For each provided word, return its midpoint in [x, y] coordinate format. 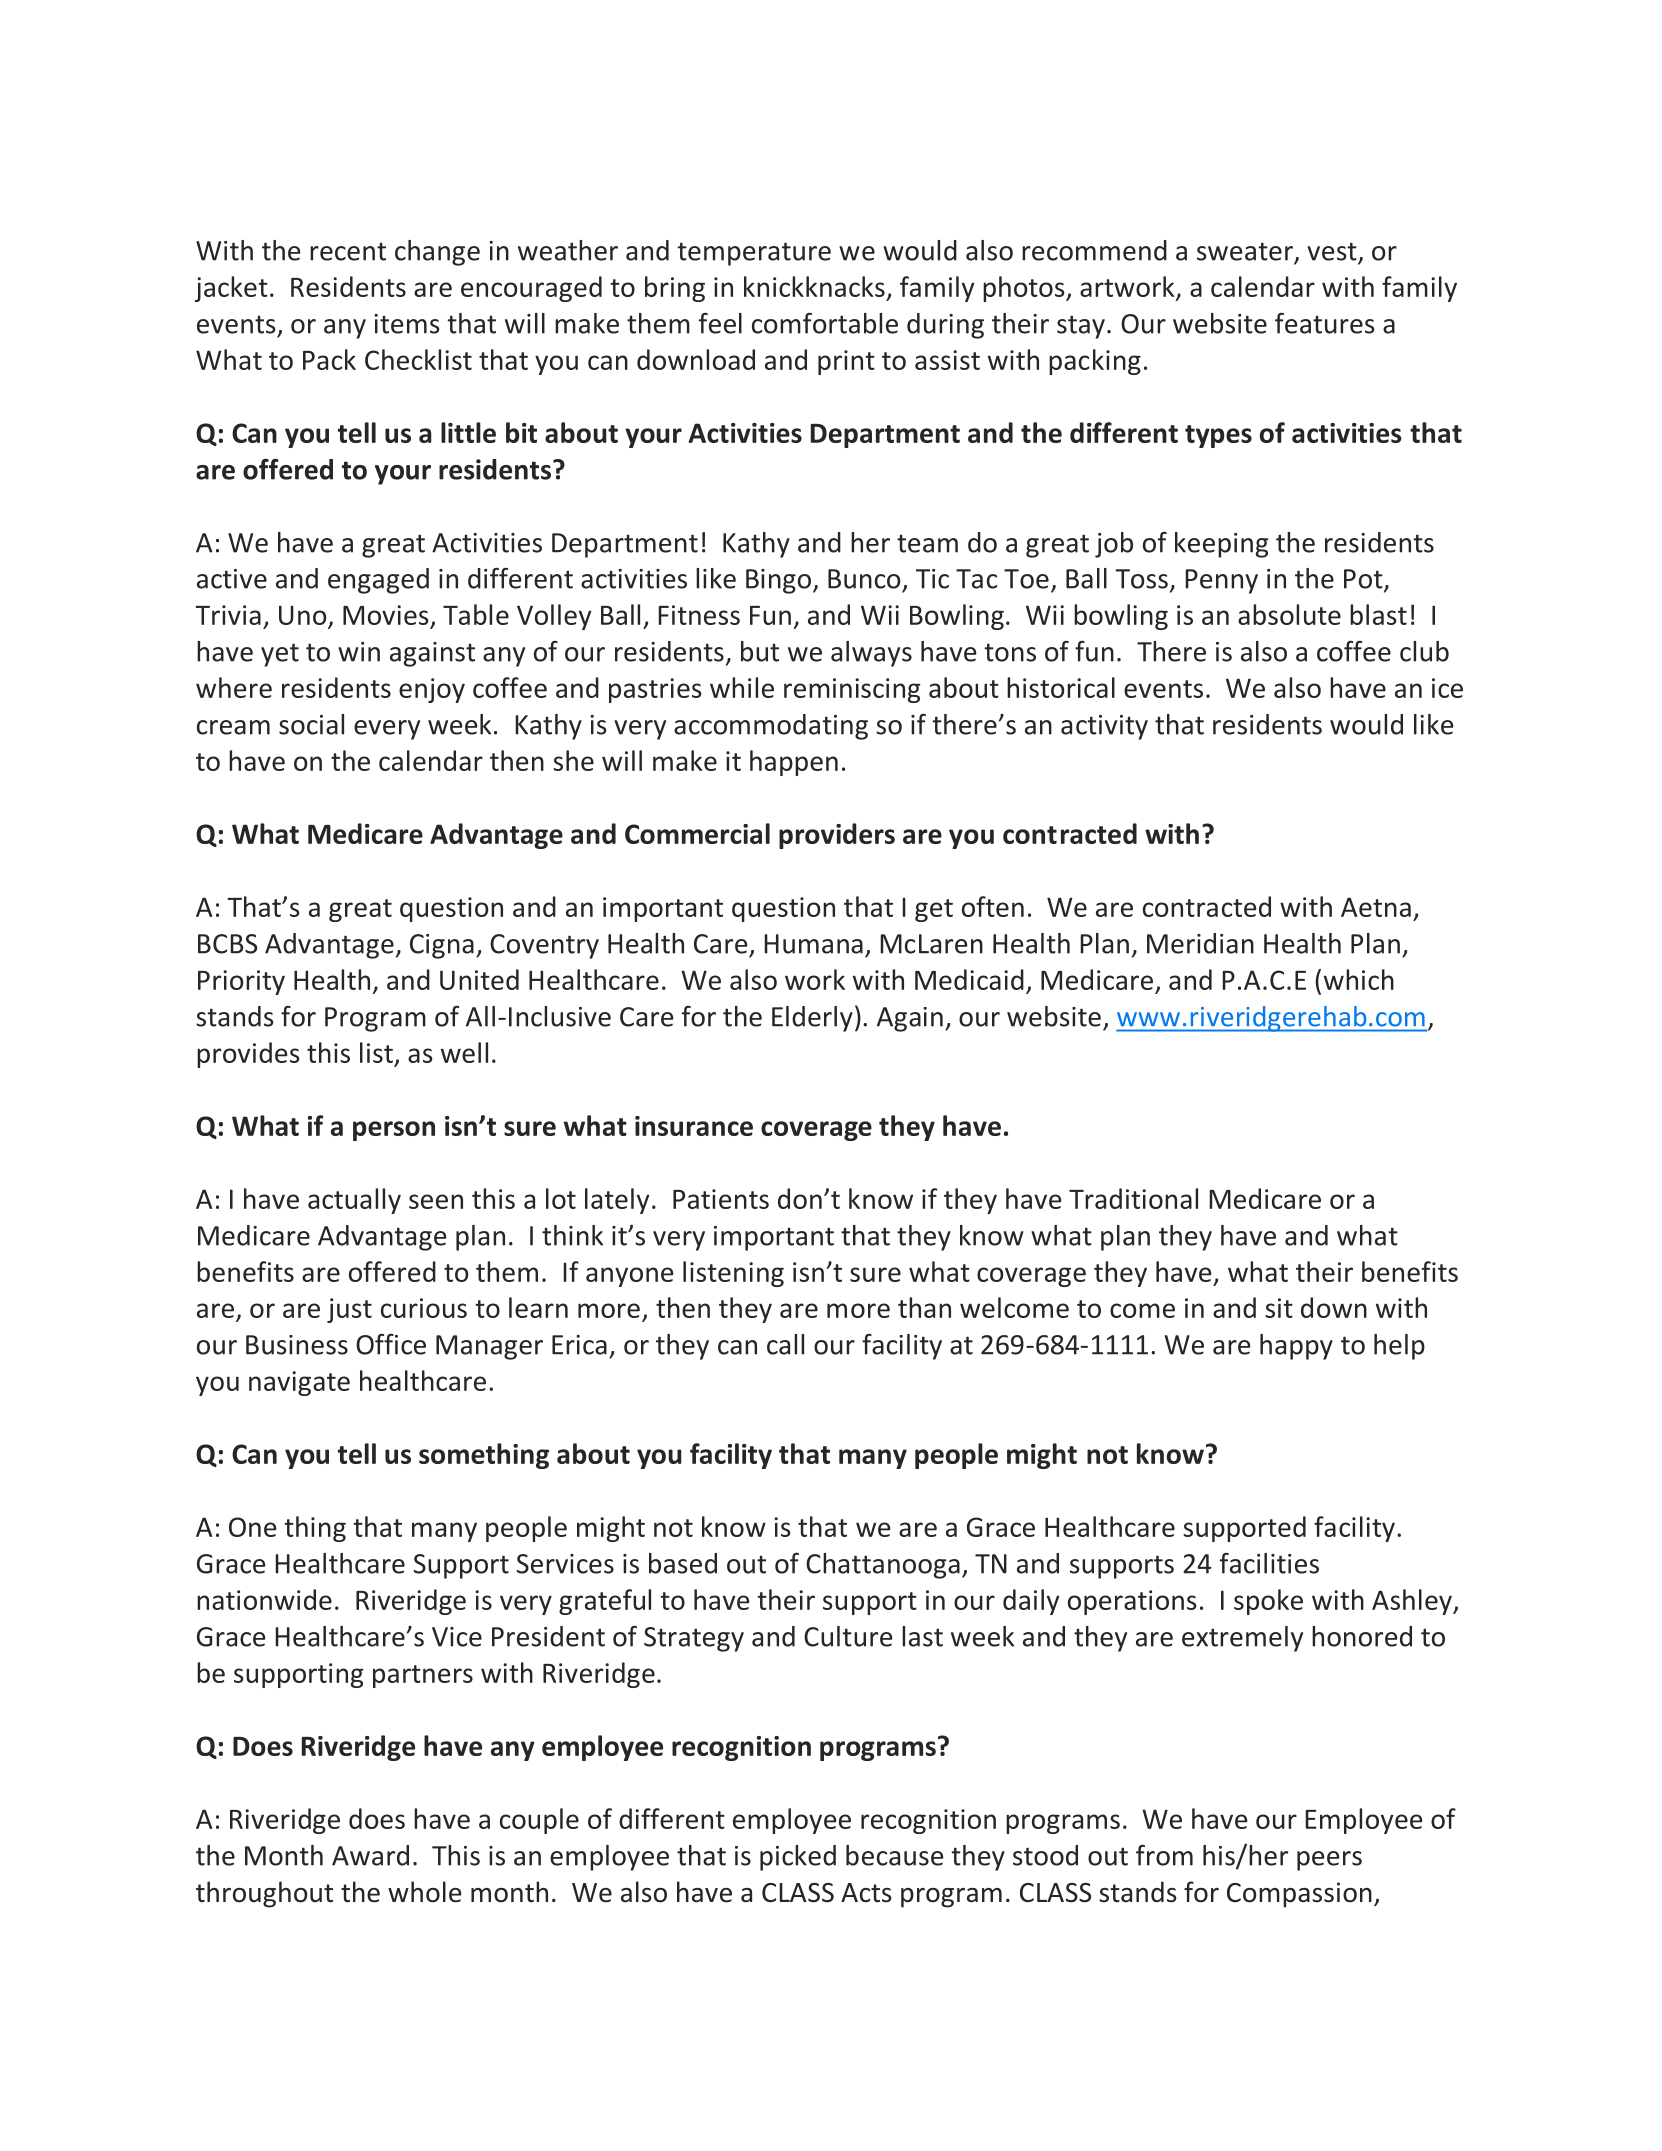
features [1325, 323]
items [407, 324]
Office [391, 1344]
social [311, 724]
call [785, 1344]
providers [837, 836]
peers [1329, 1861]
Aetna [1376, 907]
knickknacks [814, 286]
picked [798, 1858]
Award [370, 1855]
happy [1296, 1347]
